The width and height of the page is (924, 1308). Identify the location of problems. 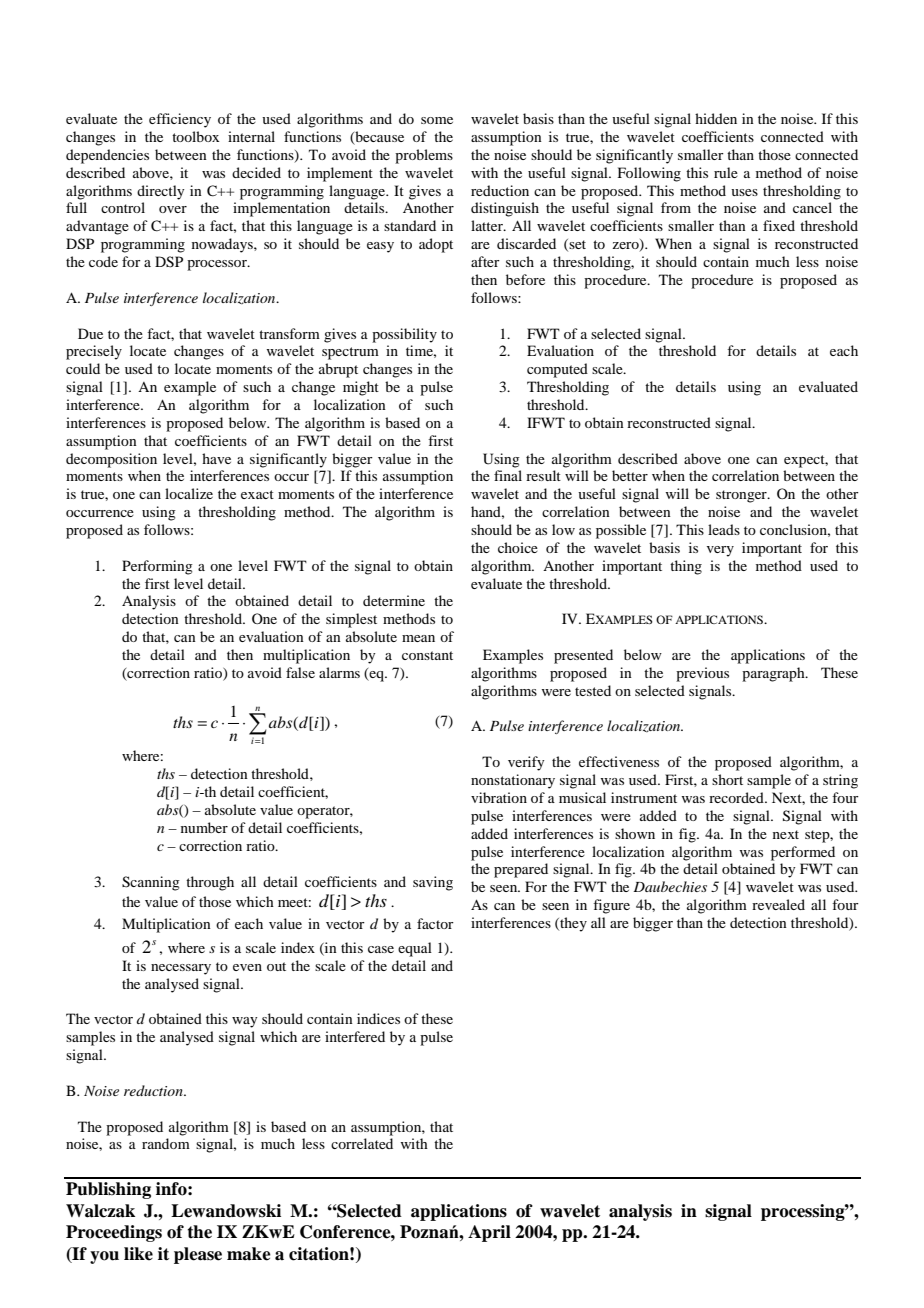
(424, 156).
